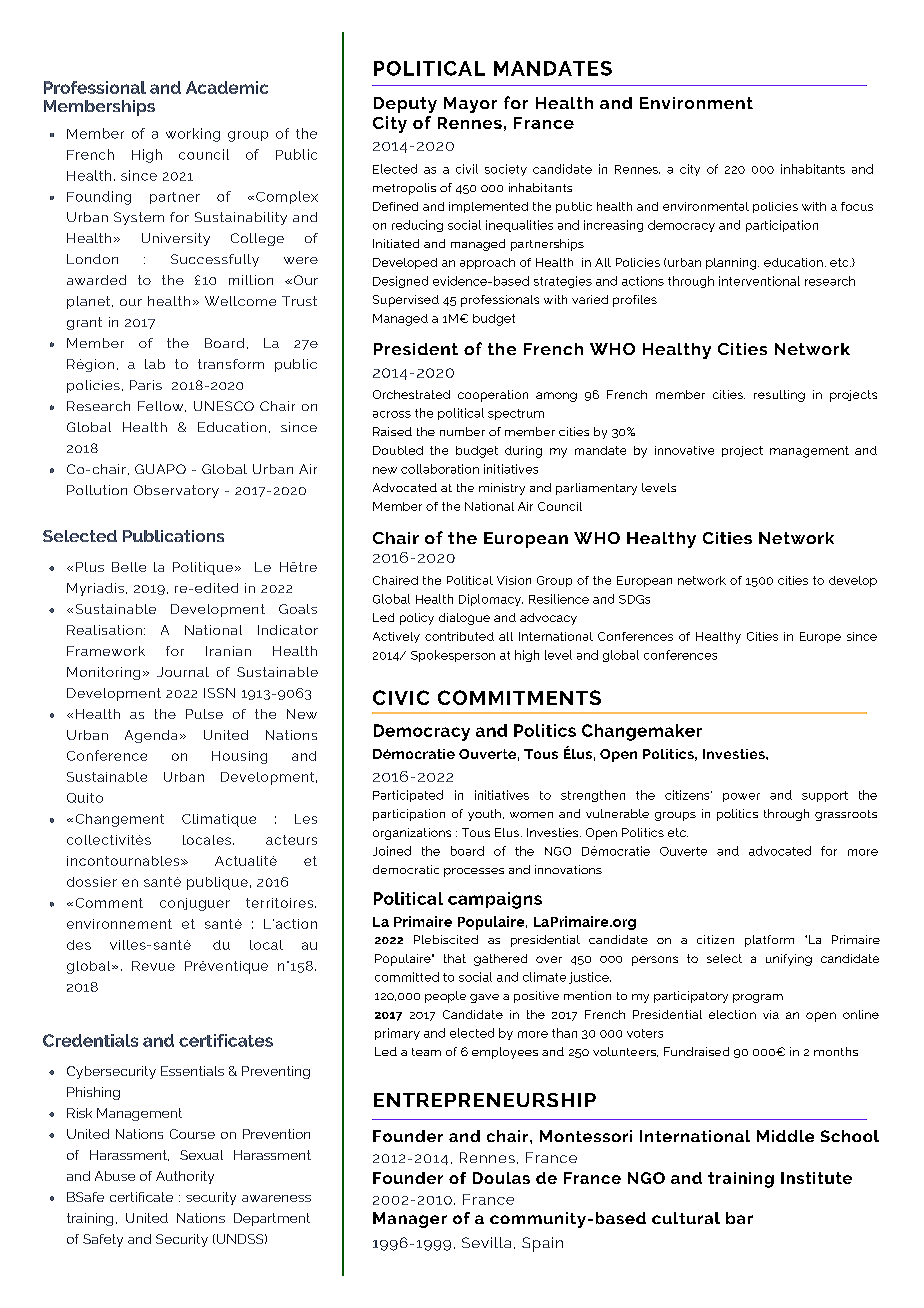 The image size is (924, 1308). What do you see at coordinates (857, 206) in the page?
I see `focus` at bounding box center [857, 206].
